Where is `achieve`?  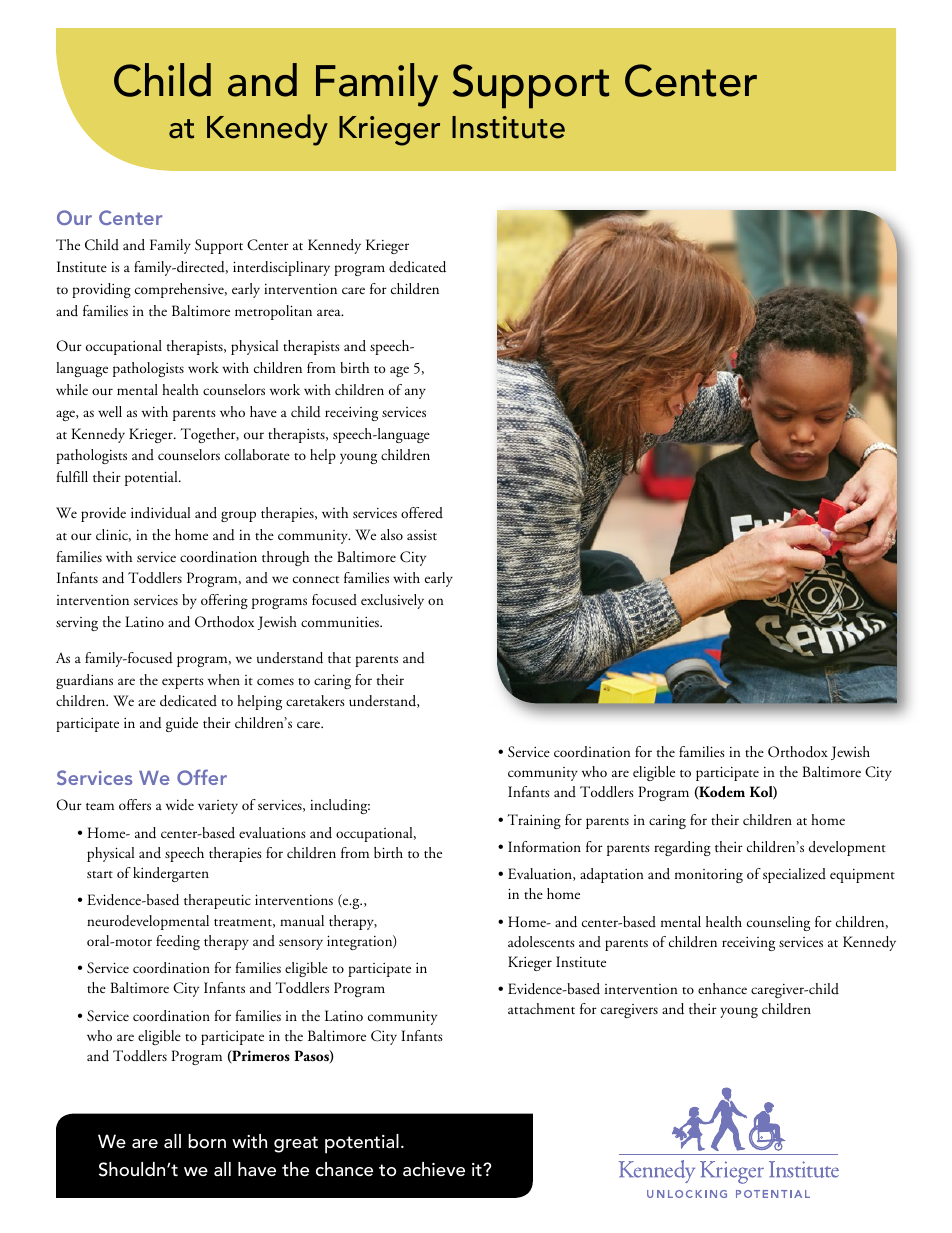
achieve is located at coordinates (434, 1169).
